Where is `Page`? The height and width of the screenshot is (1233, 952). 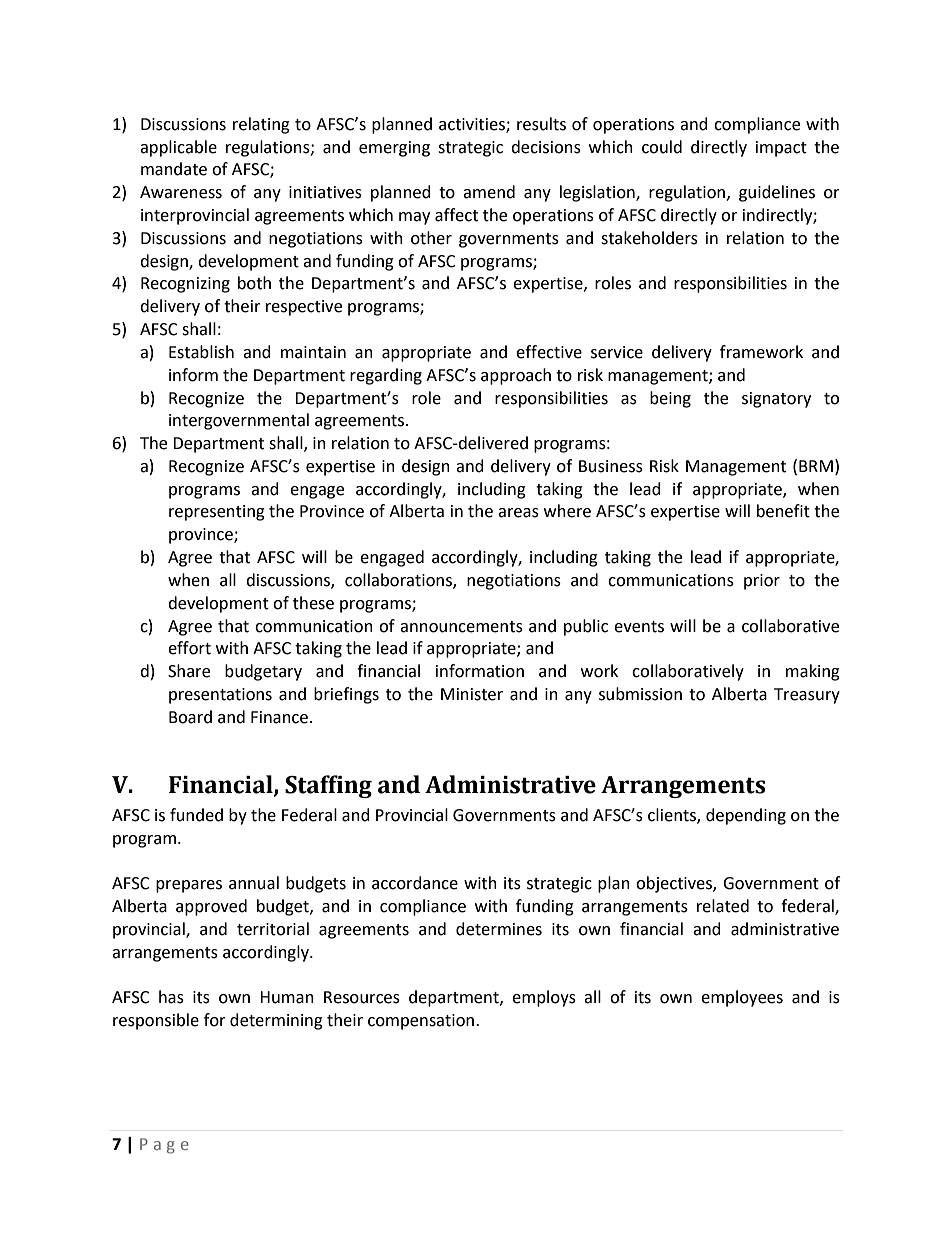 Page is located at coordinates (164, 1146).
